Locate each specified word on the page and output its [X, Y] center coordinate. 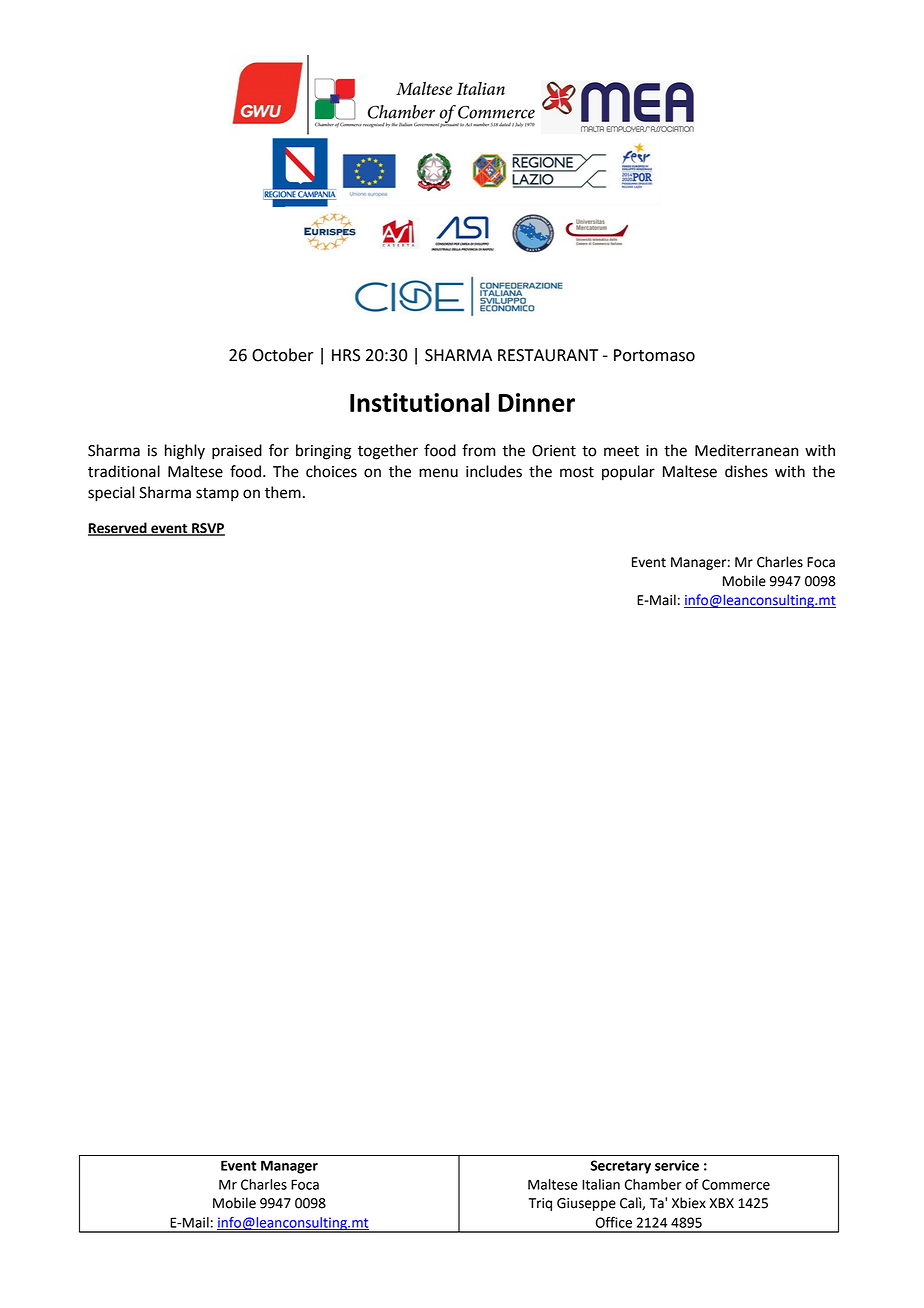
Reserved [118, 529]
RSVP [207, 529]
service [677, 1165]
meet [621, 451]
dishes [746, 471]
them [283, 492]
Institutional [419, 402]
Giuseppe [586, 1204]
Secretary [620, 1167]
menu [438, 473]
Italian [601, 1184]
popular [628, 473]
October [282, 355]
